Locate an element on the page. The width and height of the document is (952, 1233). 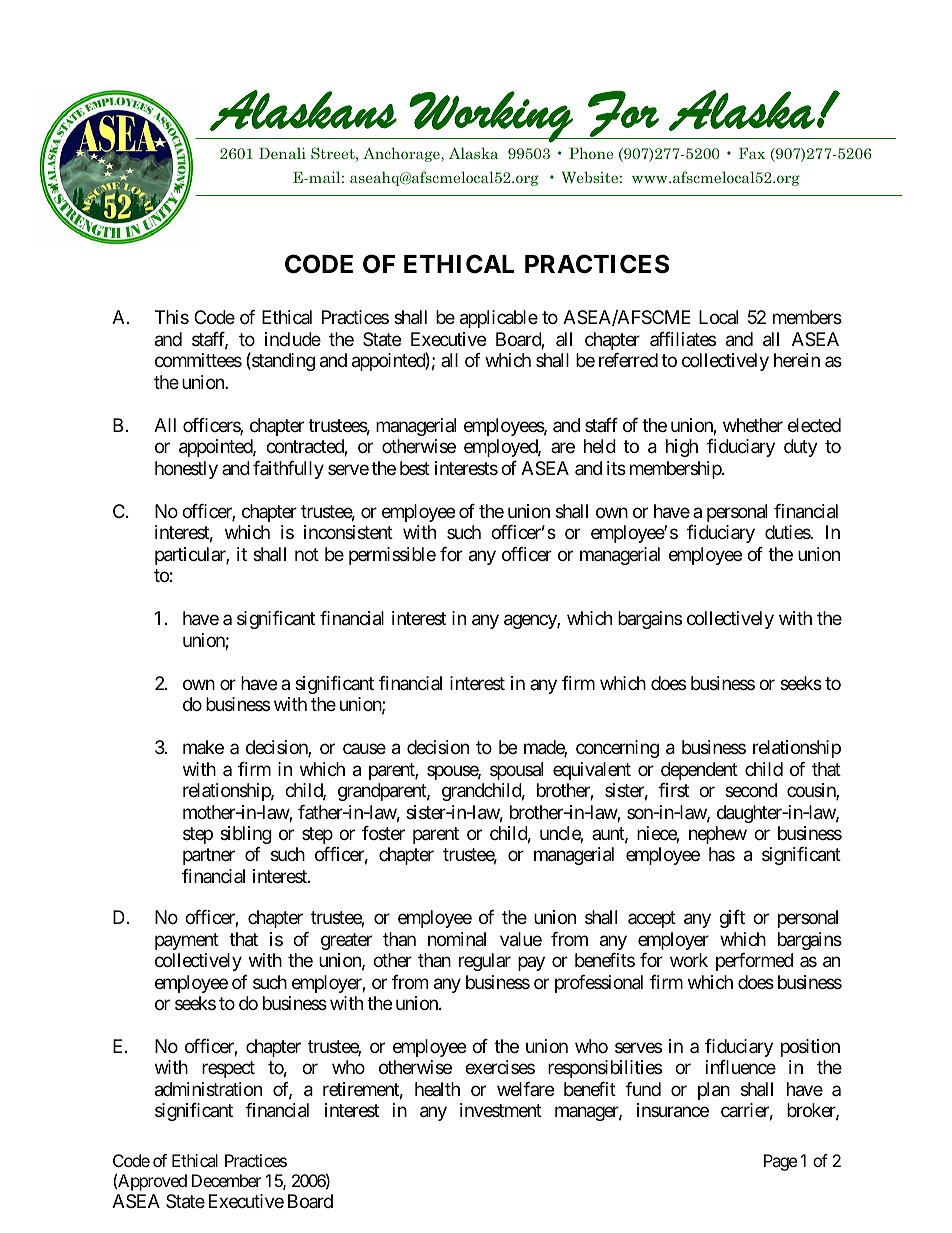
Fax is located at coordinates (752, 153).
